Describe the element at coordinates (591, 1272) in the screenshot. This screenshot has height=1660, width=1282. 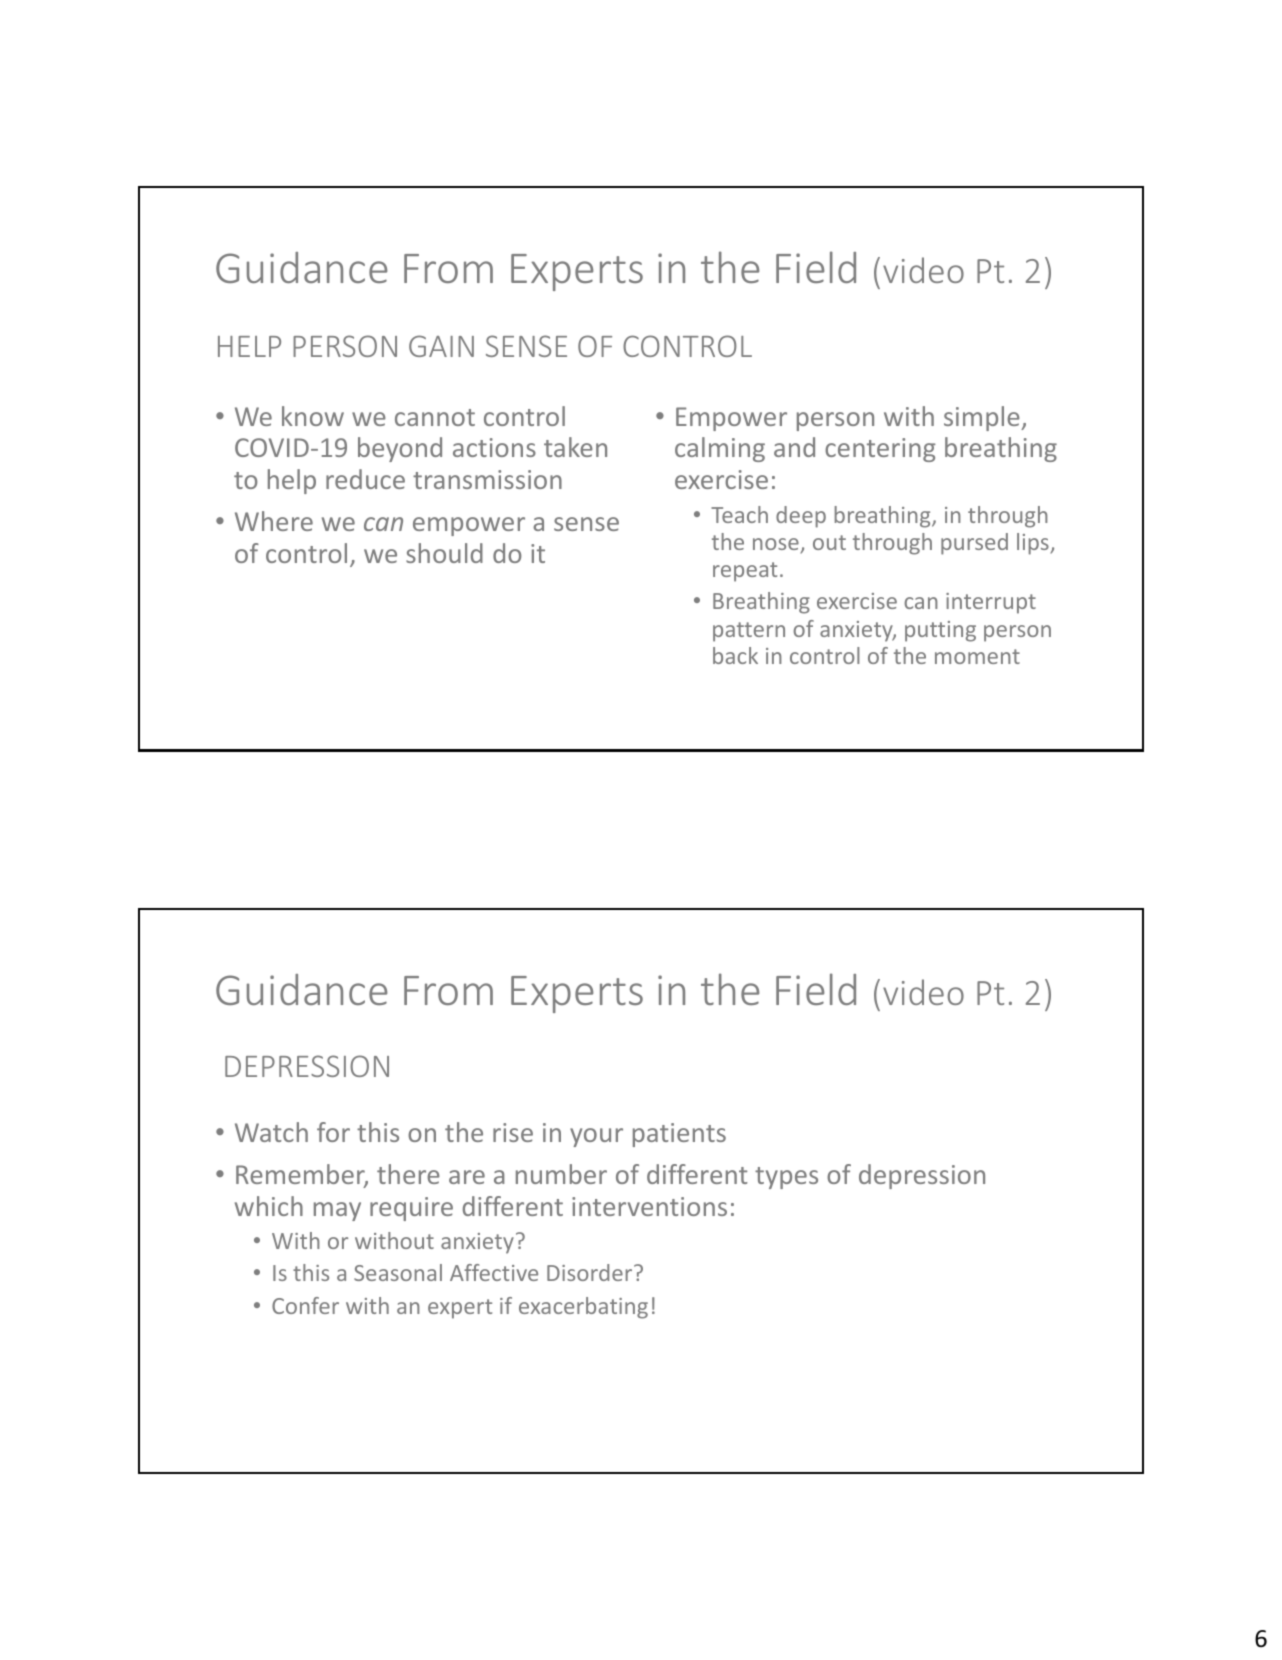
I see `Disorder` at that location.
